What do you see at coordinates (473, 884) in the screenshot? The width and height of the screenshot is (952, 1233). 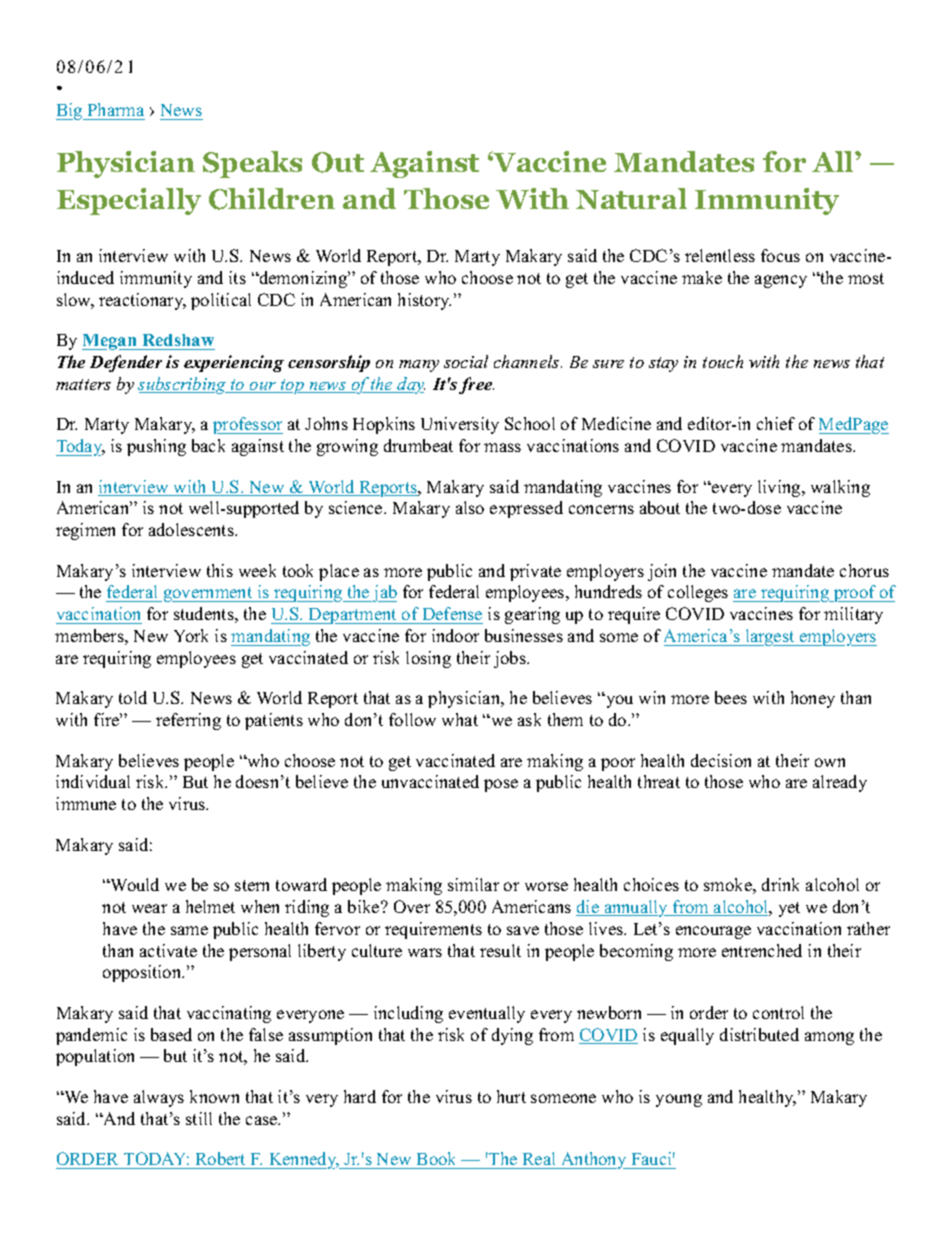 I see `similar` at bounding box center [473, 884].
